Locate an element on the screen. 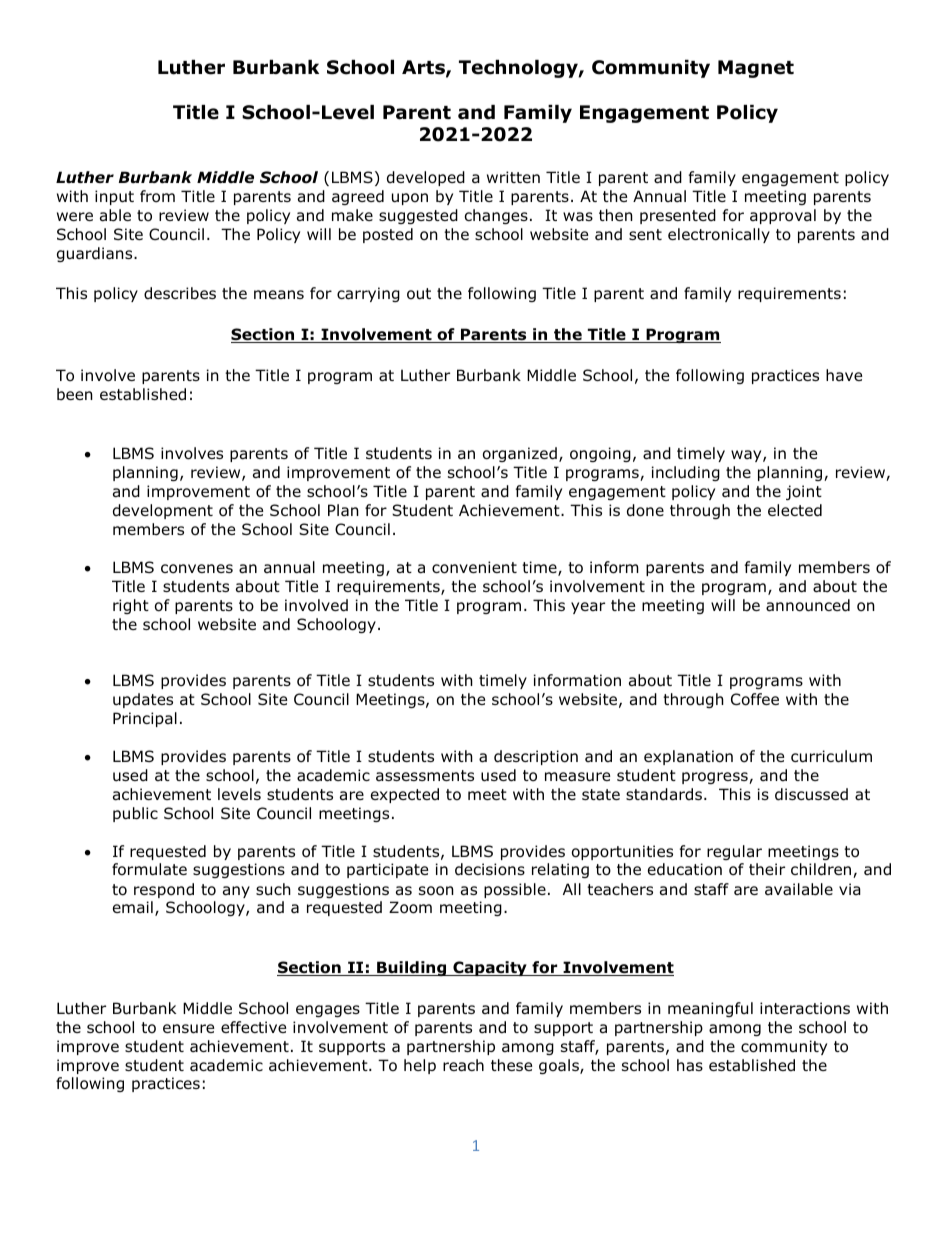  convenient is located at coordinates (474, 567).
